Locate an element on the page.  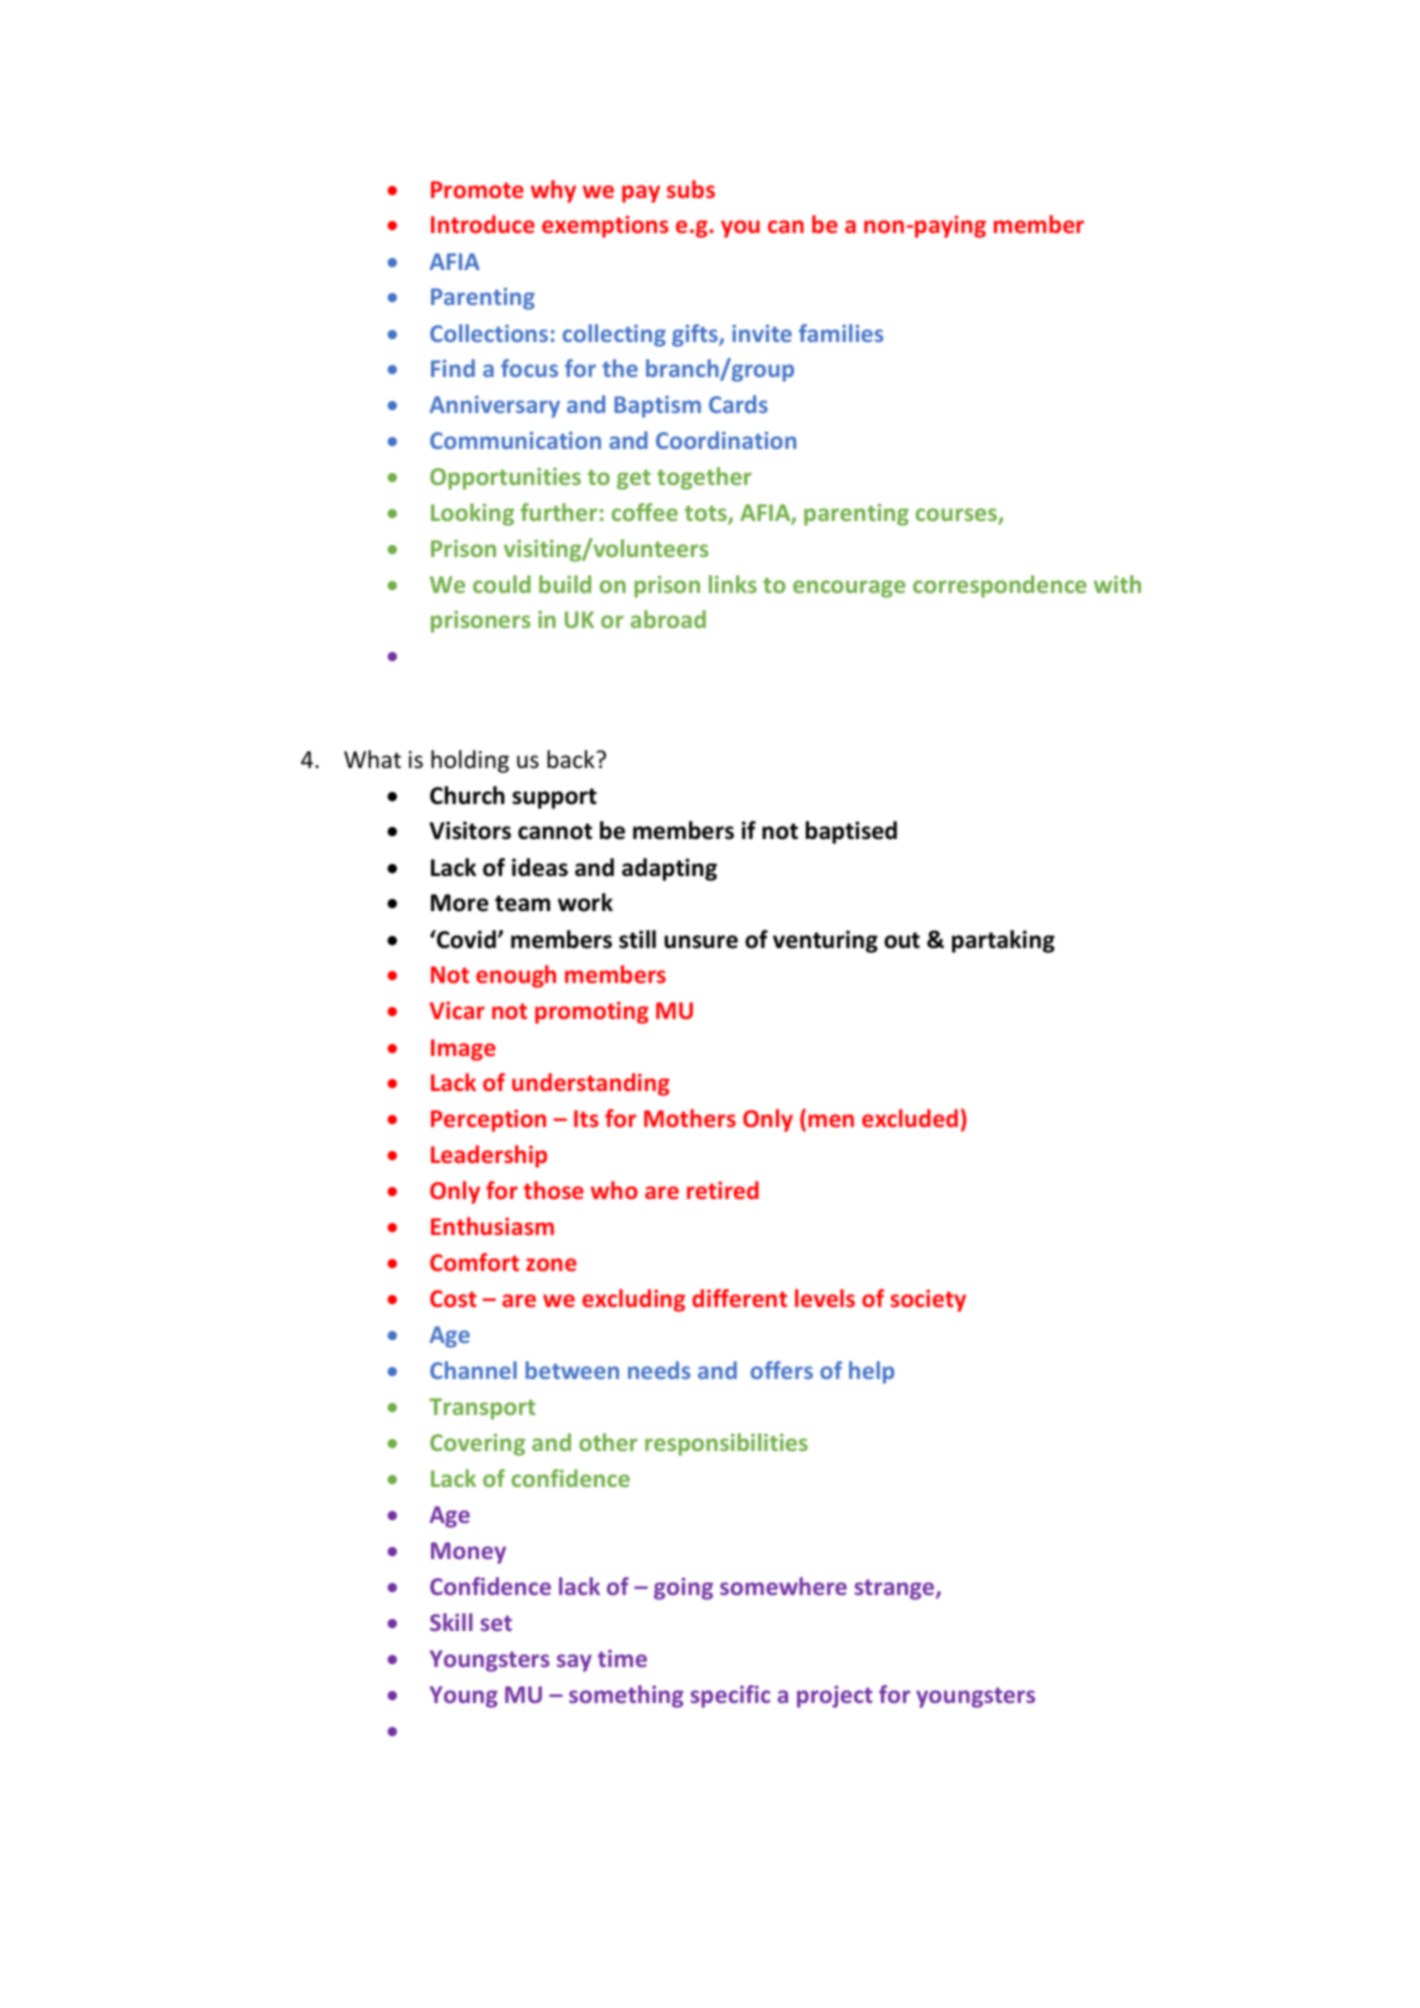
could is located at coordinates (502, 584).
